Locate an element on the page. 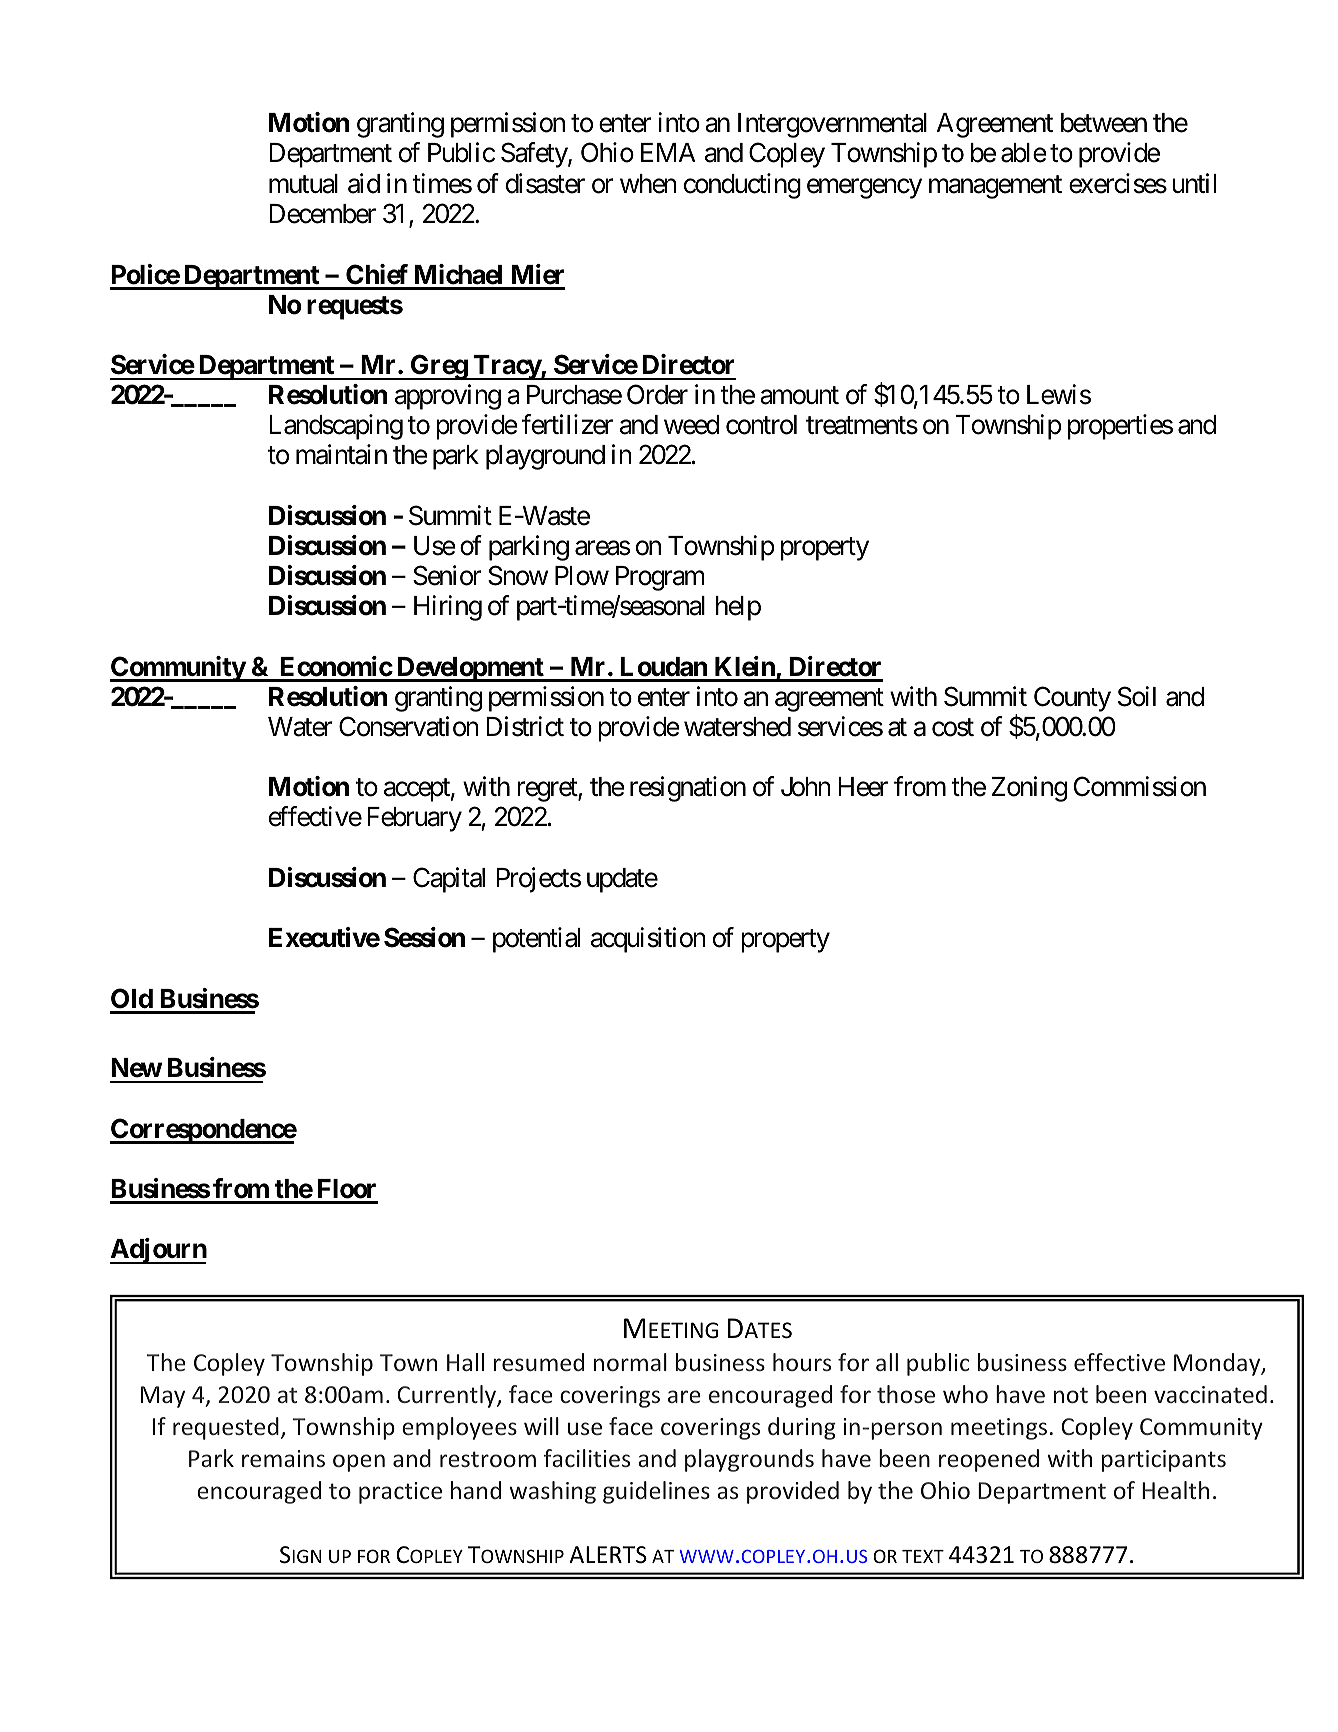  Senior is located at coordinates (447, 575).
